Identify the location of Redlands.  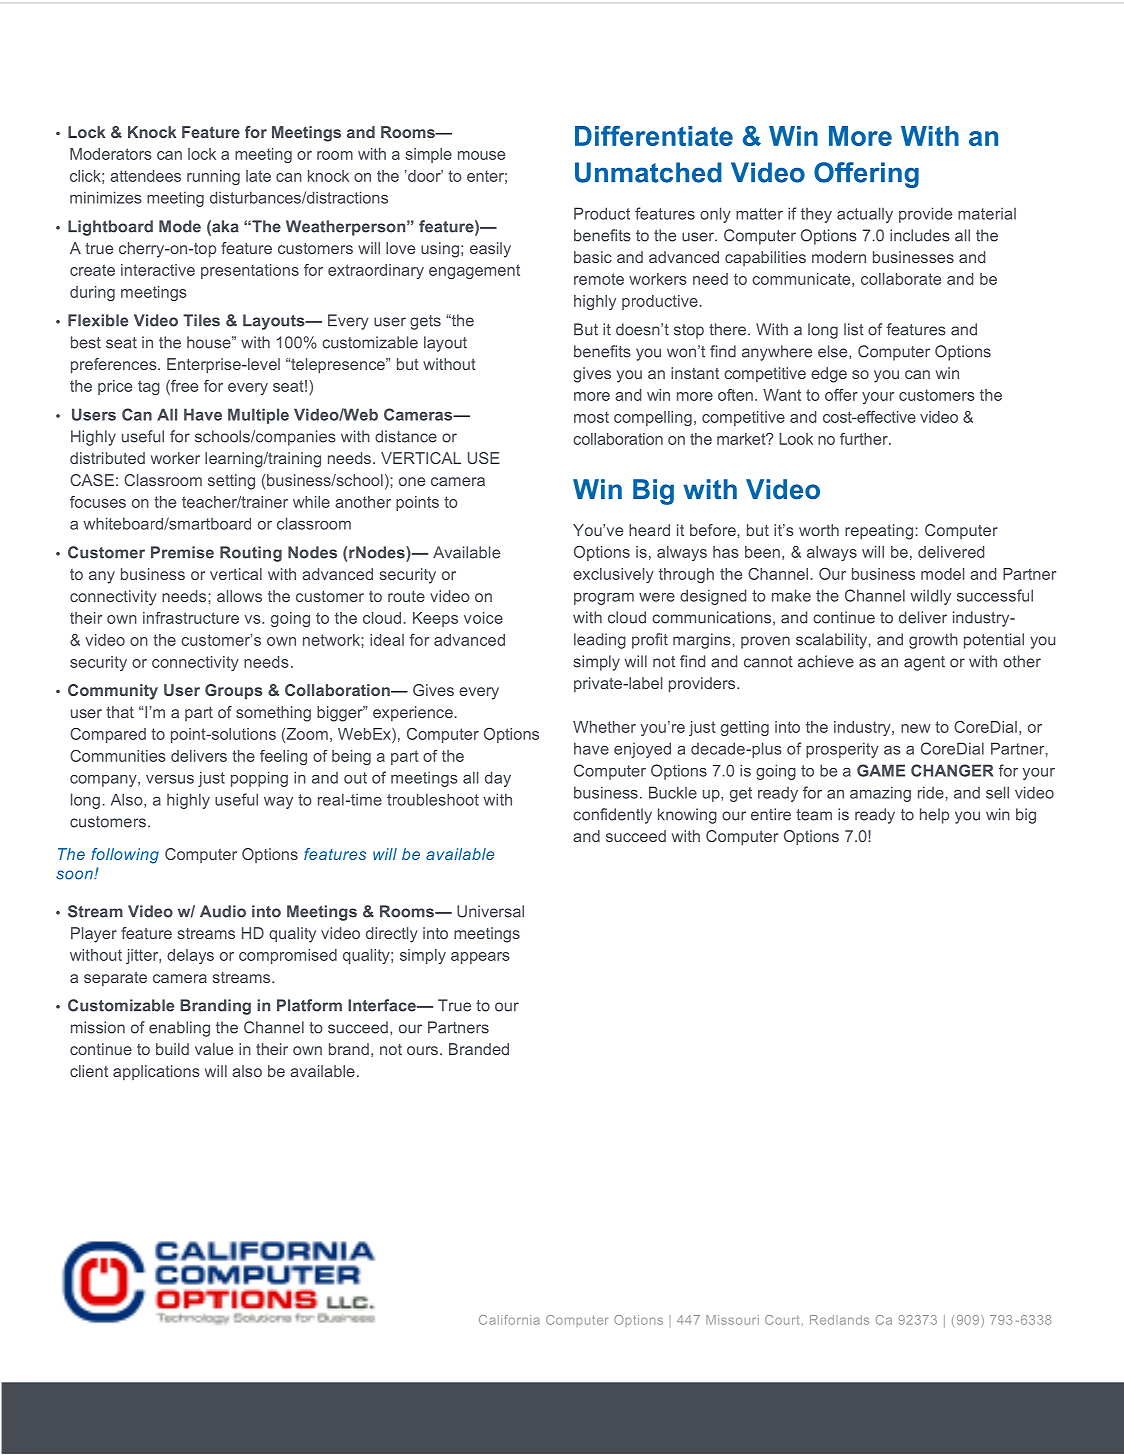
(839, 1320).
